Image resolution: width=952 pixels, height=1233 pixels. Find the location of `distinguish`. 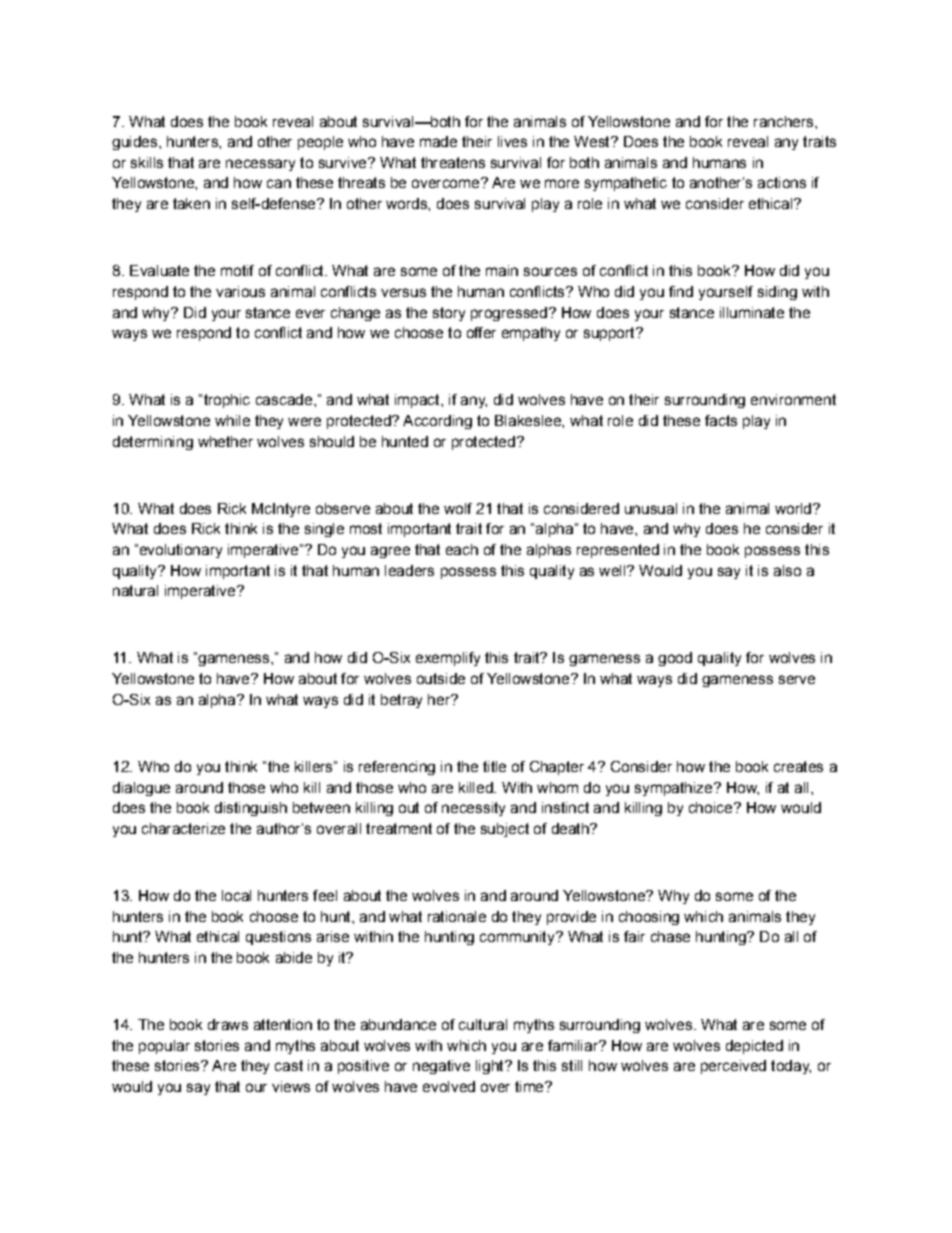

distinguish is located at coordinates (251, 809).
